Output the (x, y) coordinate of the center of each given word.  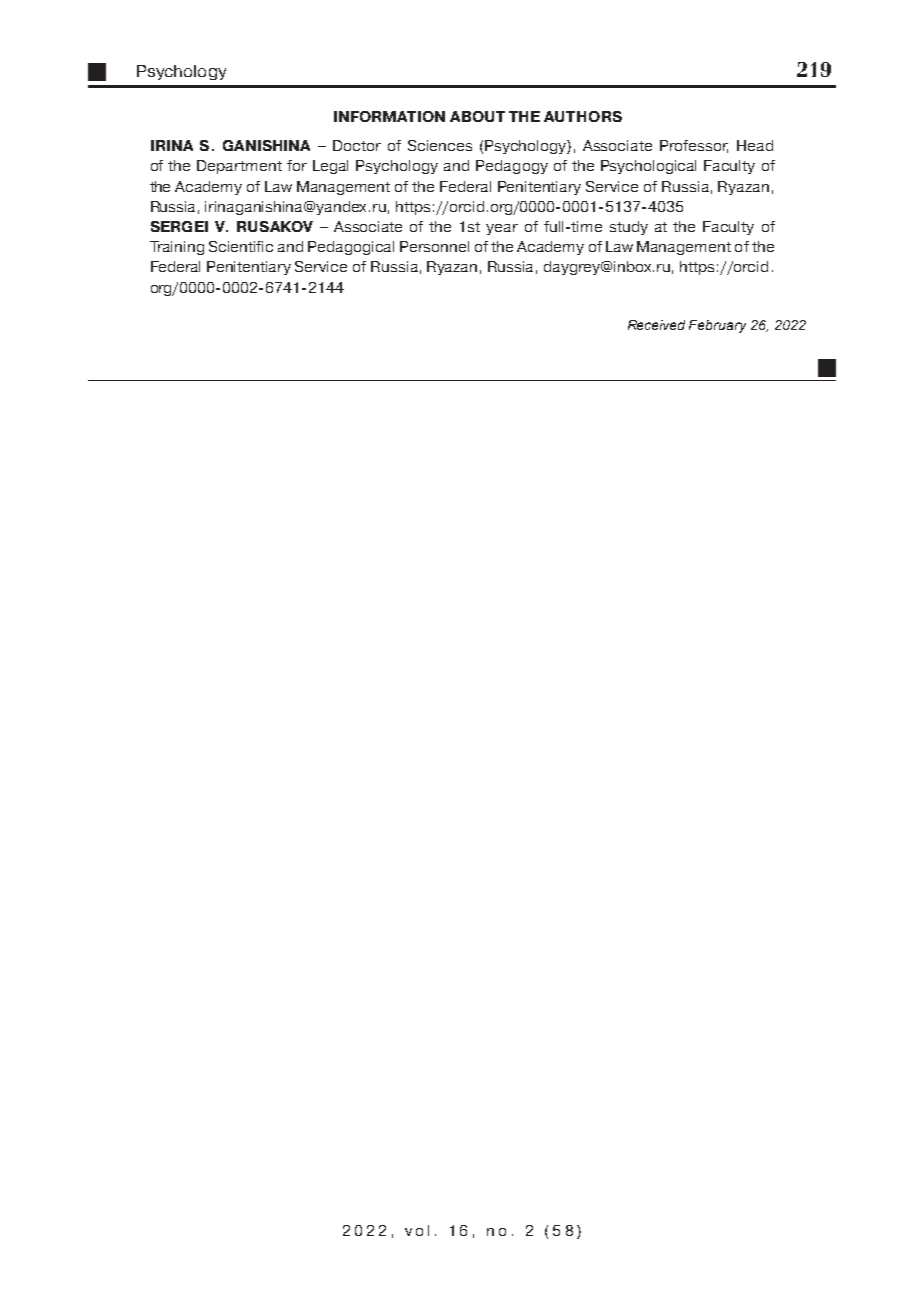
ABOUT (477, 116)
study (629, 228)
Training (177, 248)
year (502, 229)
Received (656, 325)
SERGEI (179, 226)
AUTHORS (583, 116)
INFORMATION (389, 116)
